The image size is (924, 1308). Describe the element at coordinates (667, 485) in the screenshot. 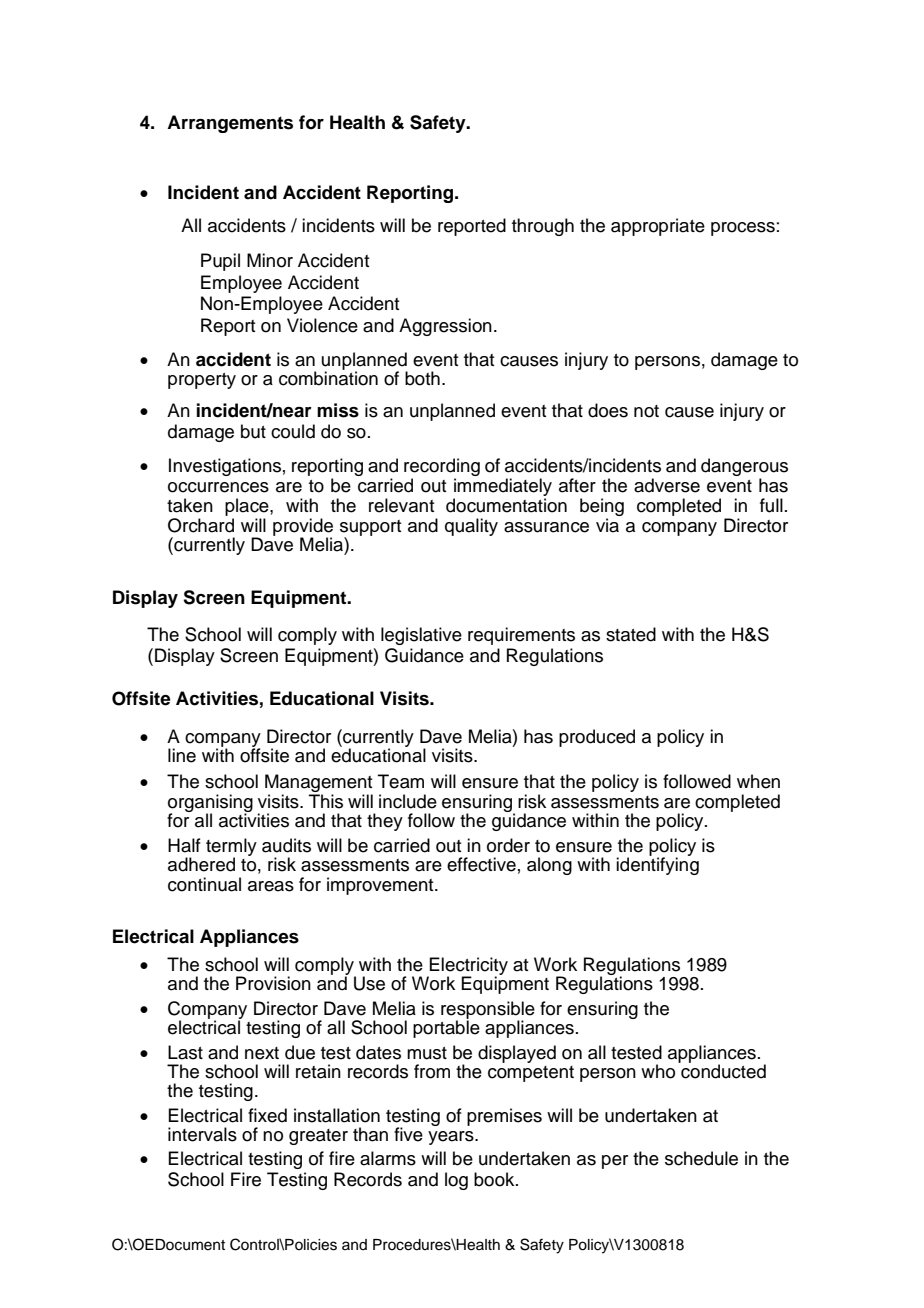

I see `adverse` at that location.
